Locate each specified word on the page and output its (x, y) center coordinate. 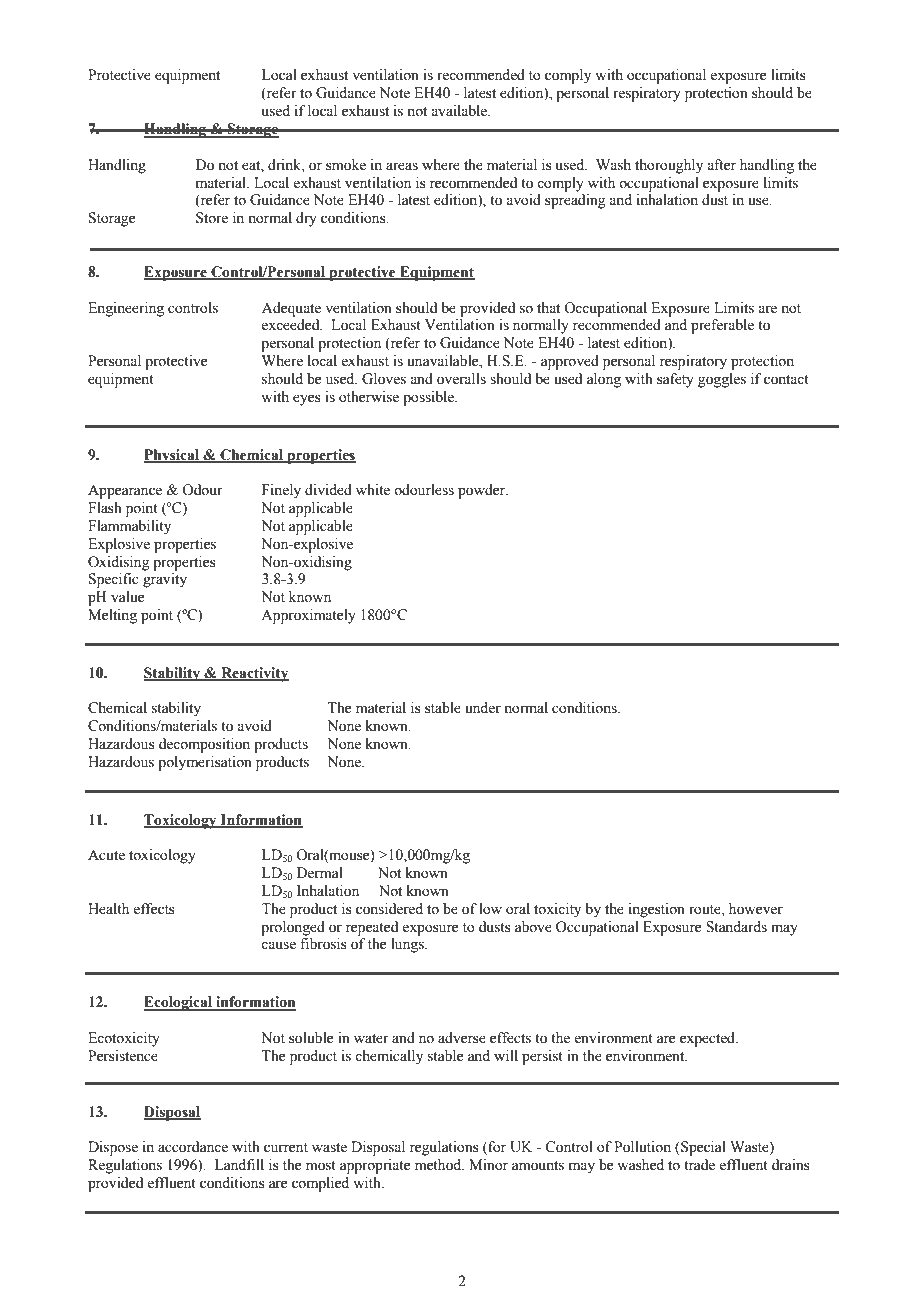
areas (402, 166)
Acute (106, 855)
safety (675, 380)
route (706, 910)
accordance (193, 1147)
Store (212, 218)
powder (483, 491)
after (721, 165)
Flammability (129, 527)
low (490, 909)
